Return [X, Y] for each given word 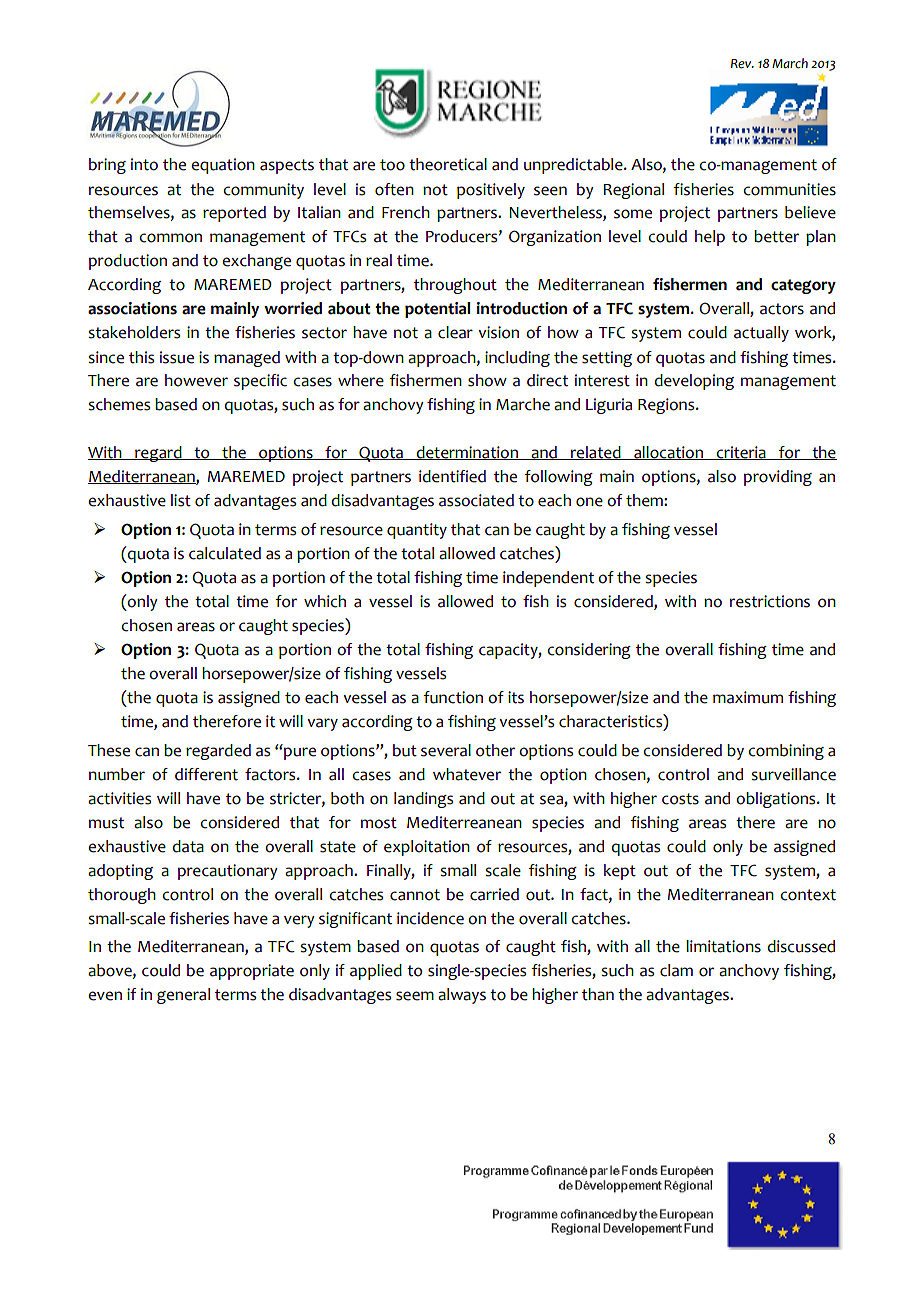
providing [778, 478]
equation [223, 166]
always [462, 996]
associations [132, 308]
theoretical [448, 164]
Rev [742, 64]
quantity [417, 531]
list [181, 500]
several [446, 750]
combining [786, 752]
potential [438, 310]
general [183, 996]
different [206, 774]
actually [761, 334]
